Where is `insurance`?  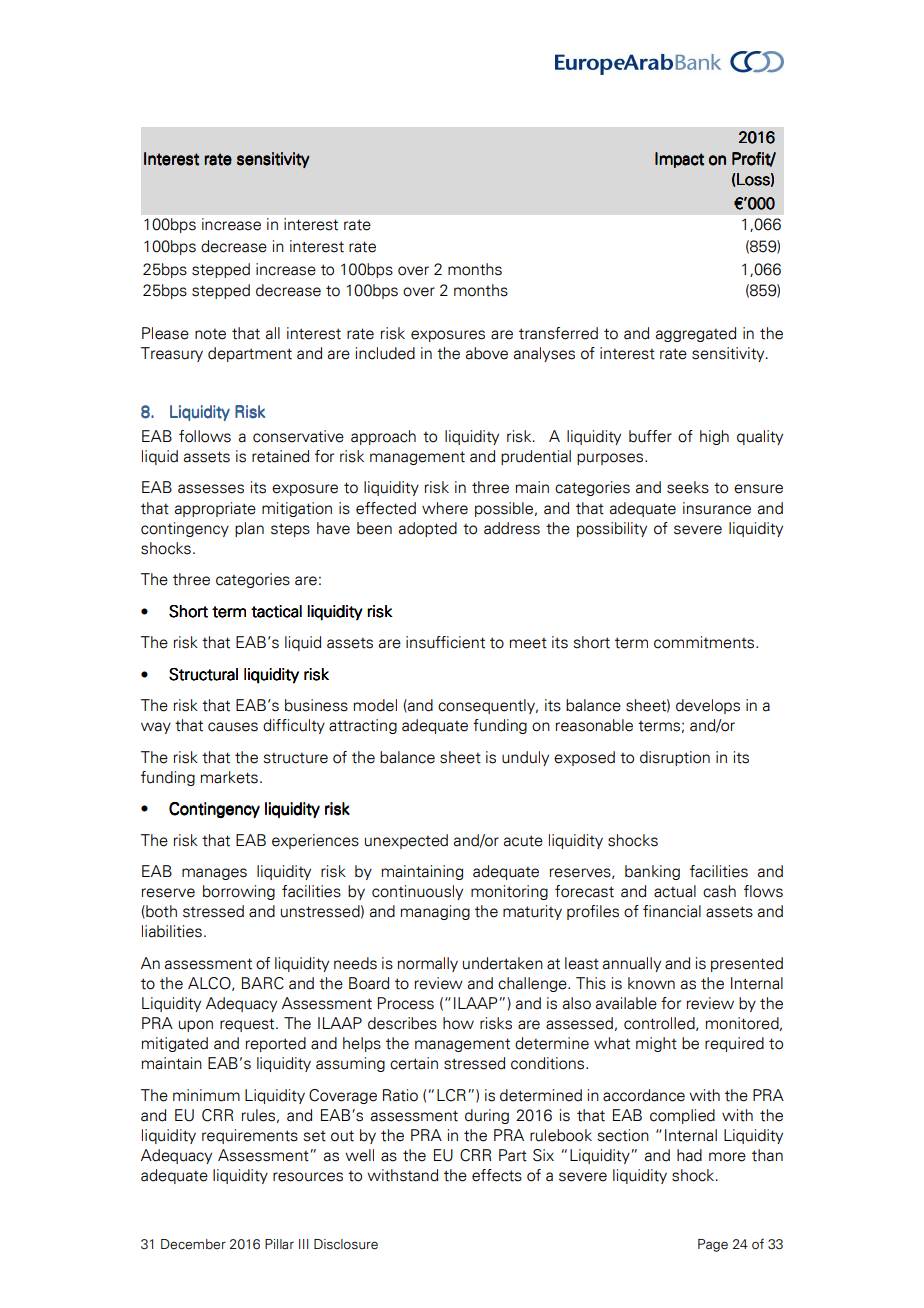
insurance is located at coordinates (717, 508).
